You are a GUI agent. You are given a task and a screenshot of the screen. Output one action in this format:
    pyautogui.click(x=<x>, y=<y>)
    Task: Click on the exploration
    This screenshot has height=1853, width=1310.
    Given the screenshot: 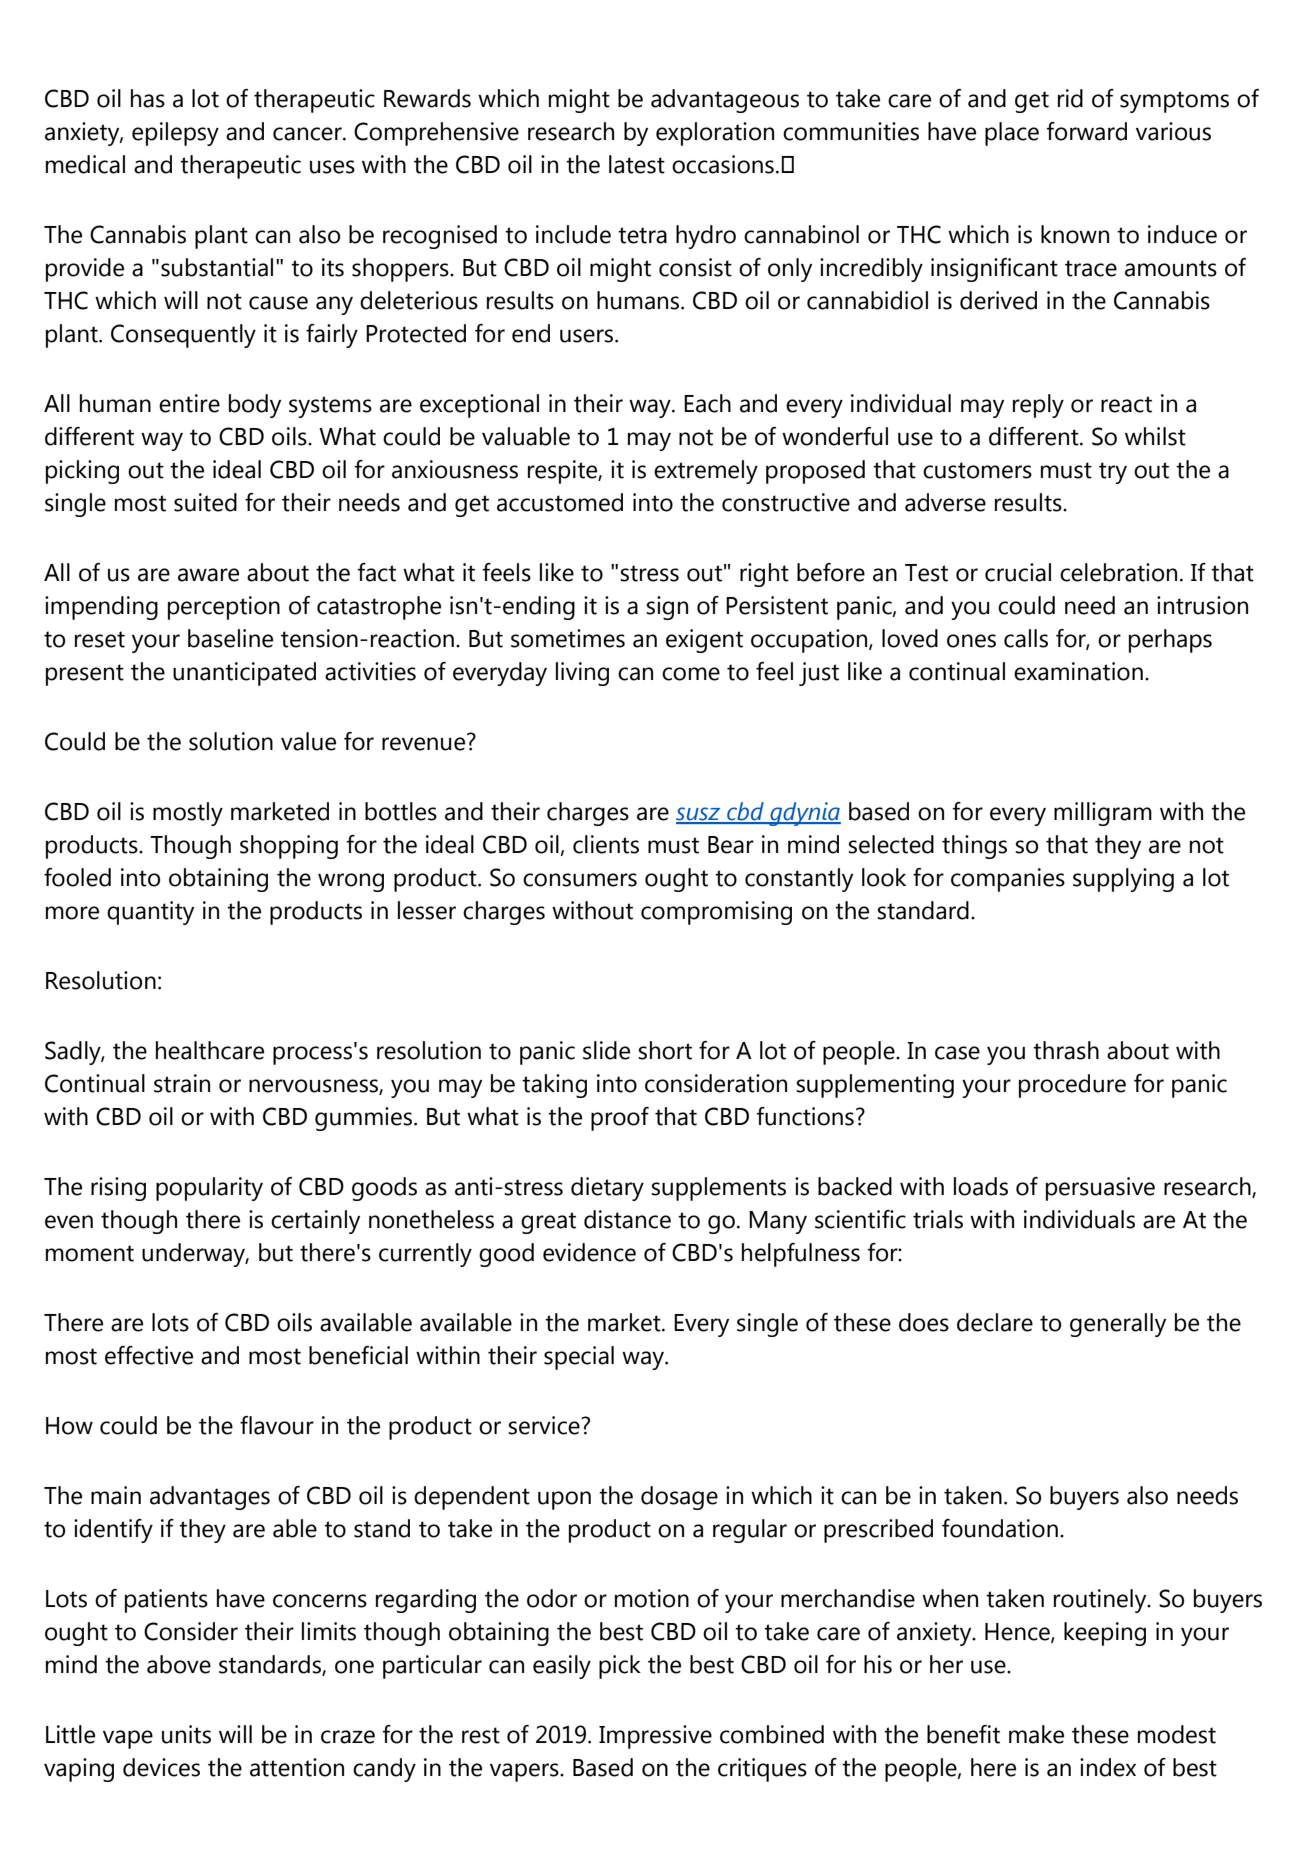 What is the action you would take?
    pyautogui.click(x=715, y=134)
